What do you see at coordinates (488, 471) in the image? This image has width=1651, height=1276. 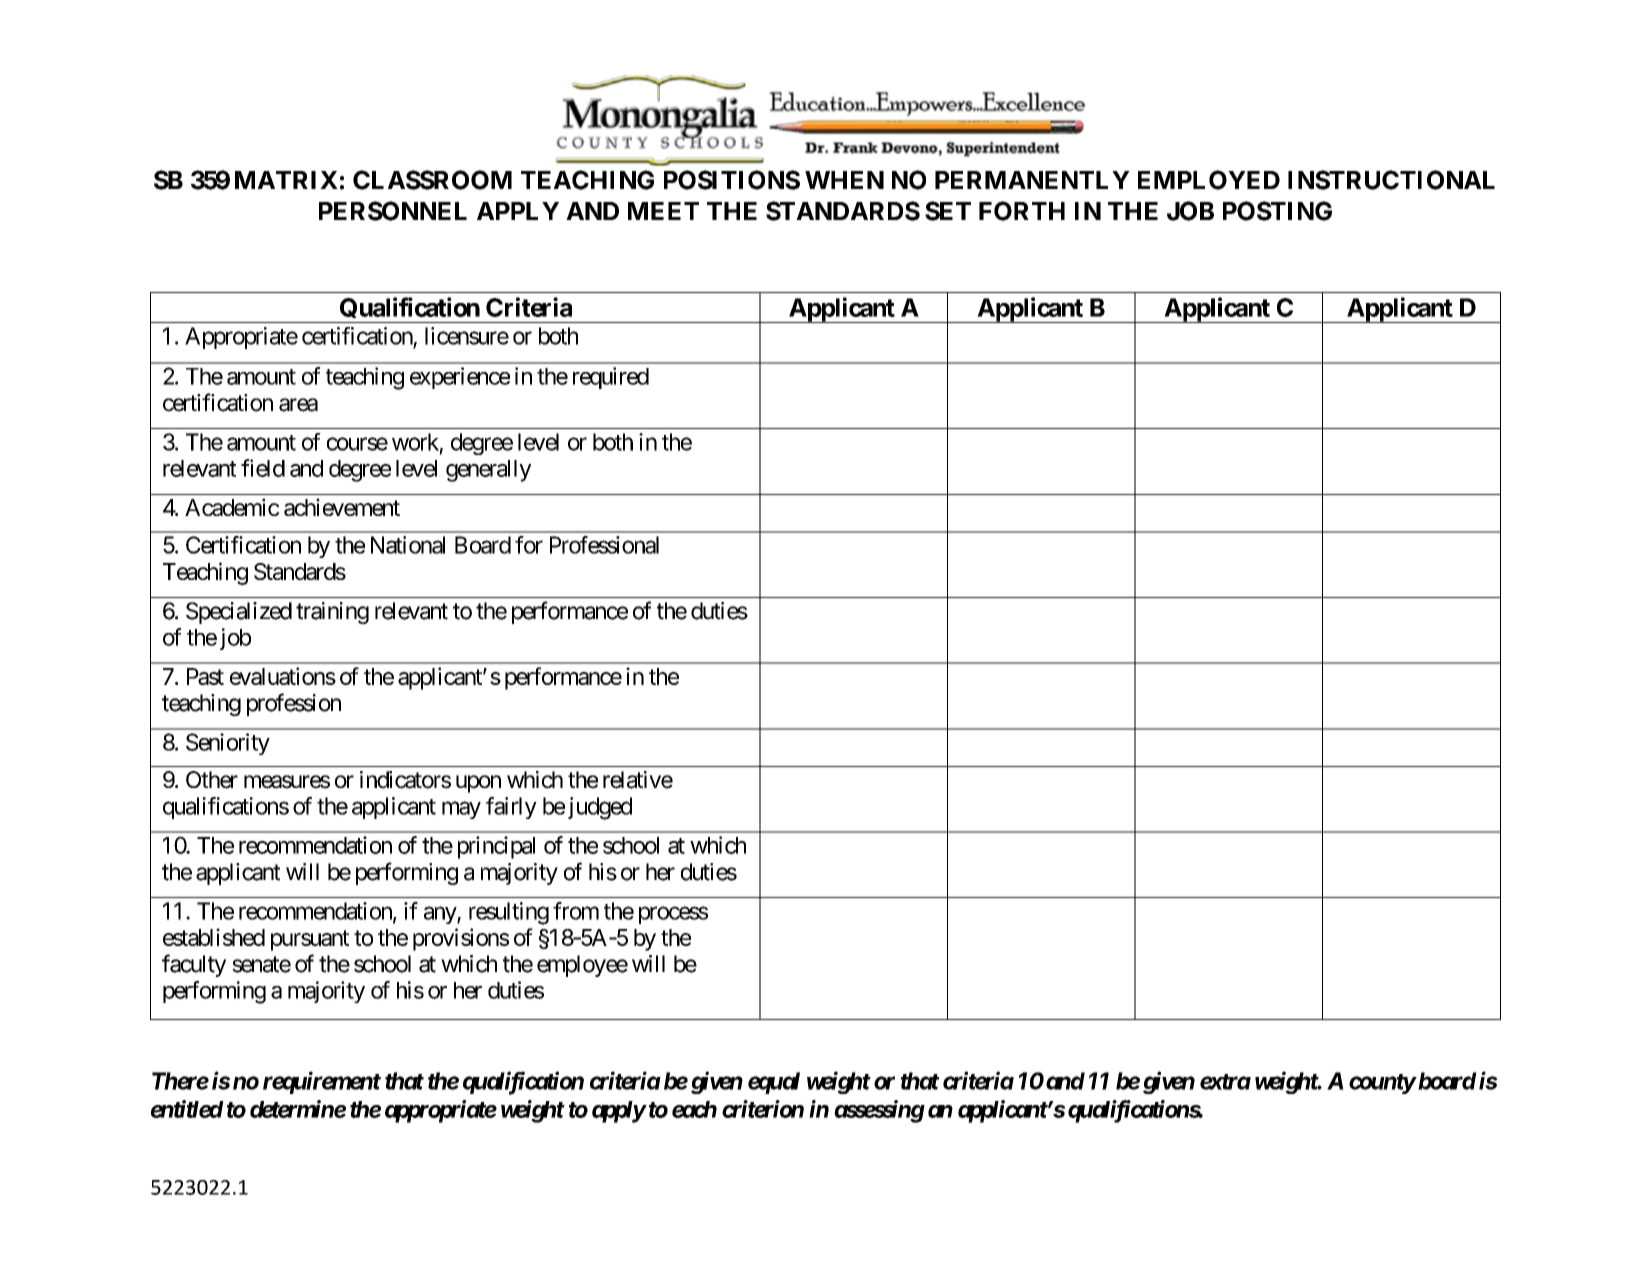 I see `generally` at bounding box center [488, 471].
